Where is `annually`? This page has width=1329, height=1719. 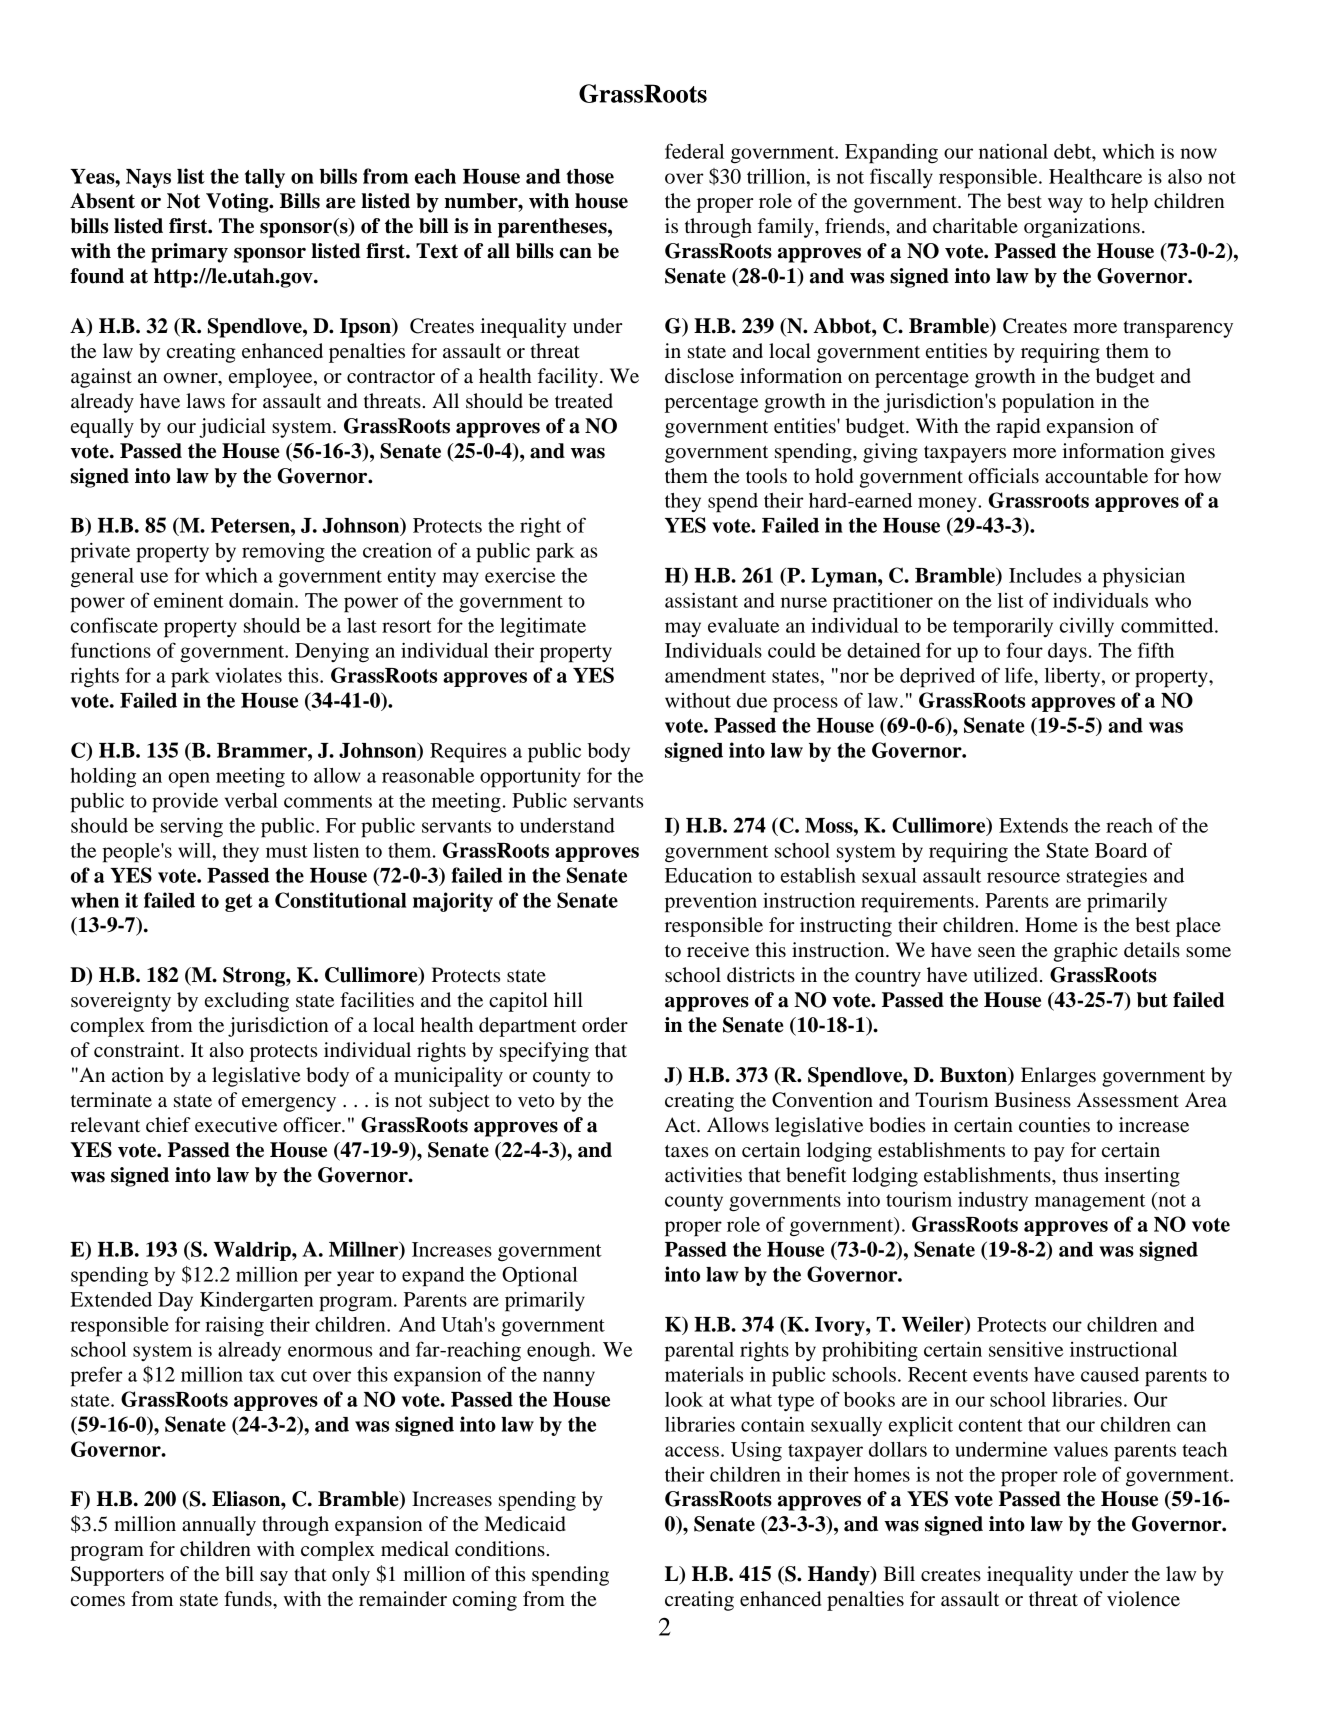 annually is located at coordinates (219, 1526).
